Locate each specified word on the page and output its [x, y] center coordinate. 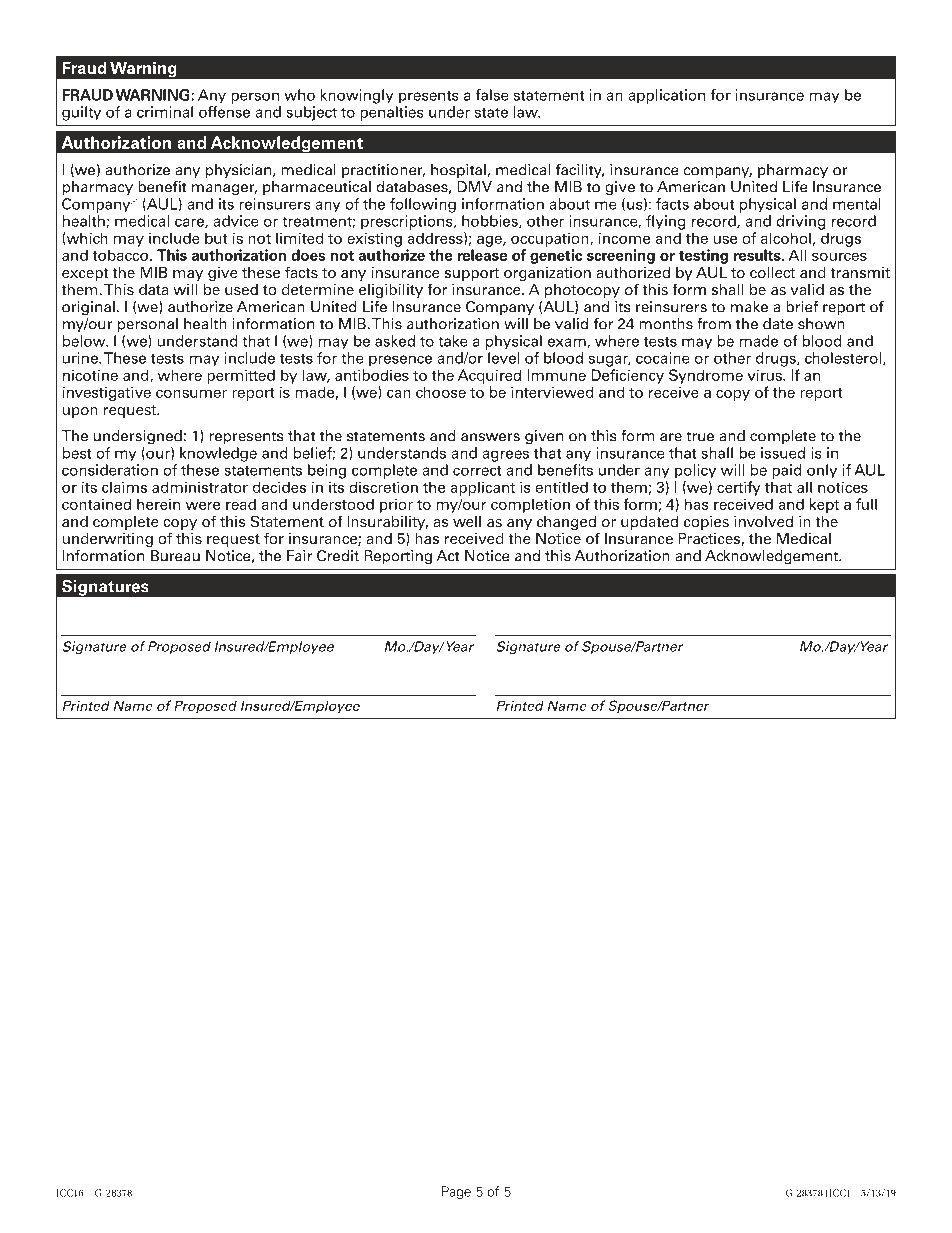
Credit [338, 556]
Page [456, 1192]
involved [763, 521]
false [492, 95]
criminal [165, 112]
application [666, 96]
